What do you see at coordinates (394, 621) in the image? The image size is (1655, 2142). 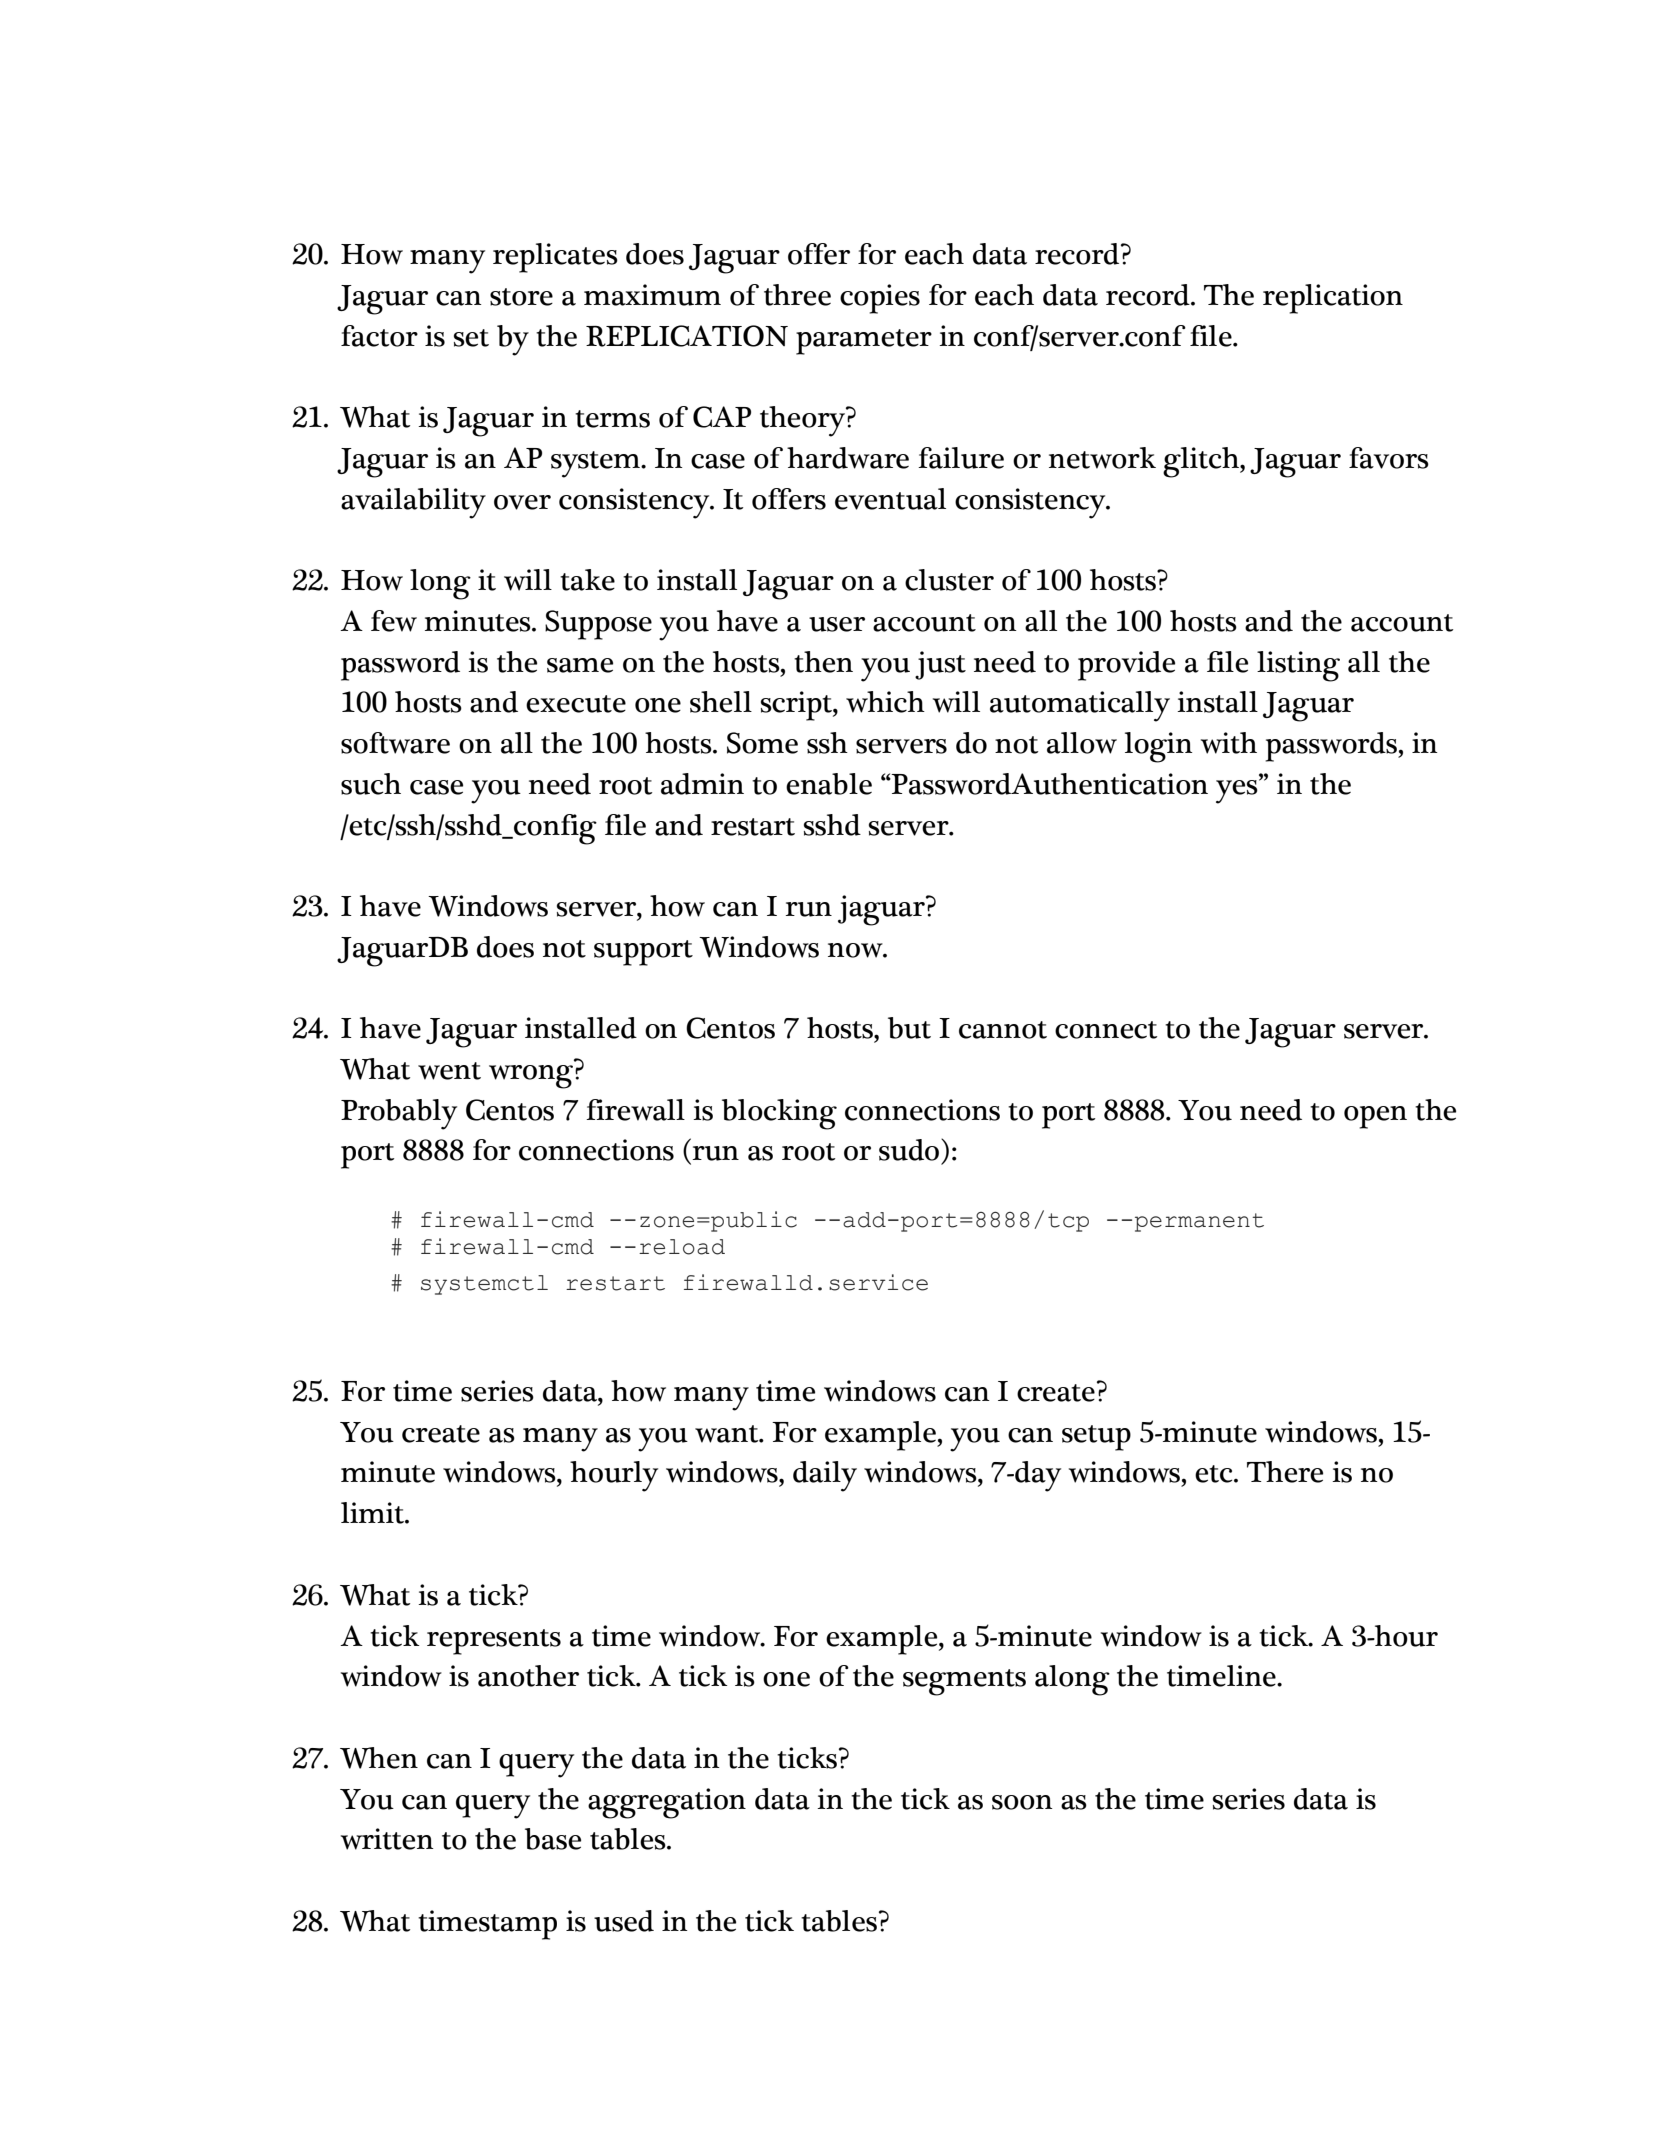 I see `few` at bounding box center [394, 621].
